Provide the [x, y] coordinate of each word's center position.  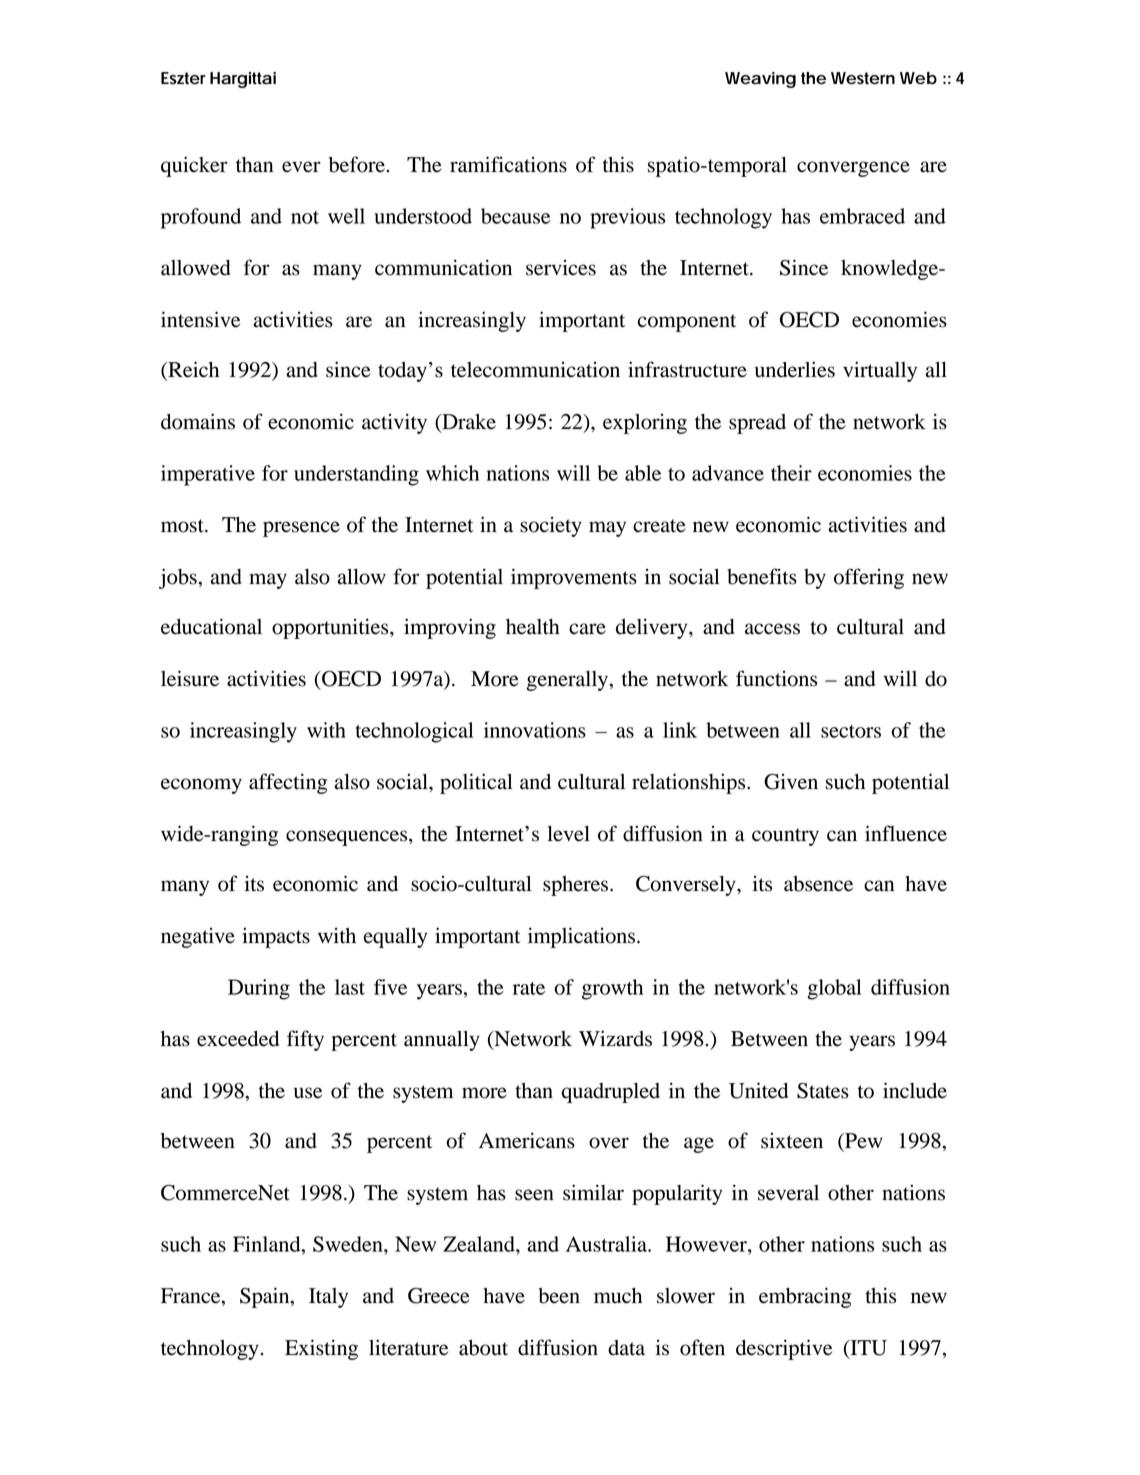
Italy [328, 1298]
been [559, 1296]
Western [863, 78]
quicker [194, 166]
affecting [288, 783]
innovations [535, 730]
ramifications [508, 164]
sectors [851, 731]
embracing [805, 1297]
